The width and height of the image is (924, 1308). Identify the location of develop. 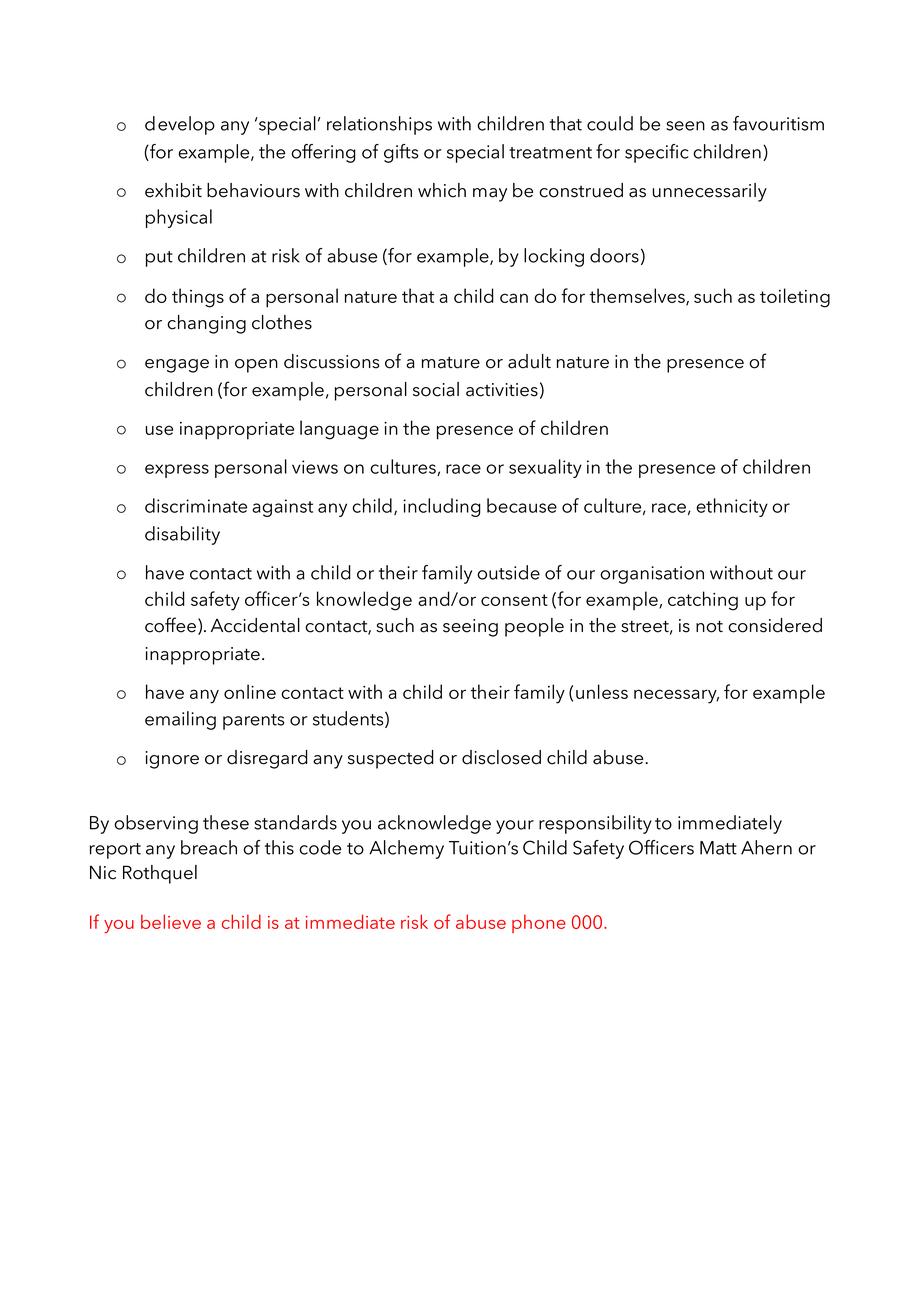
(180, 125).
